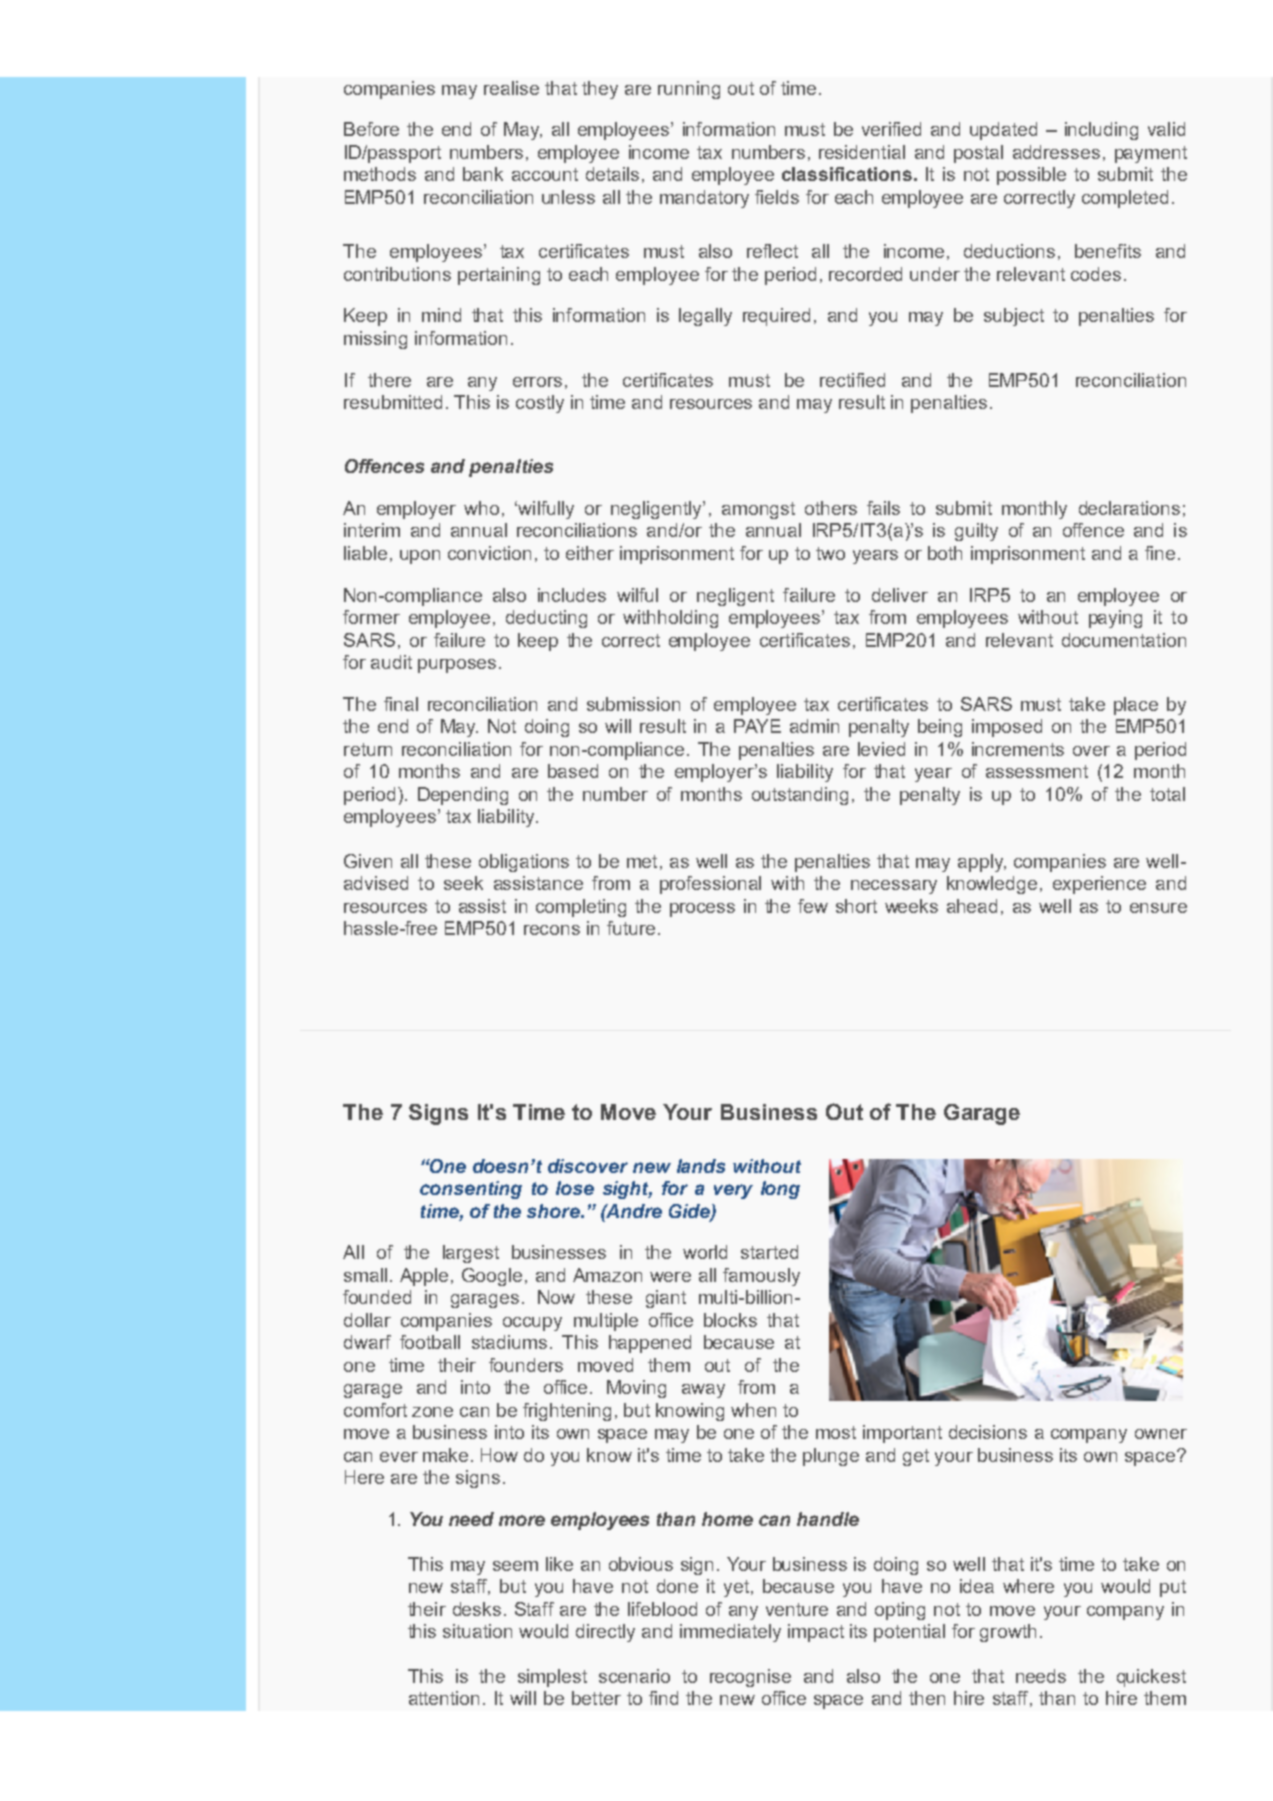 The width and height of the screenshot is (1273, 1801). I want to click on seek, so click(463, 883).
